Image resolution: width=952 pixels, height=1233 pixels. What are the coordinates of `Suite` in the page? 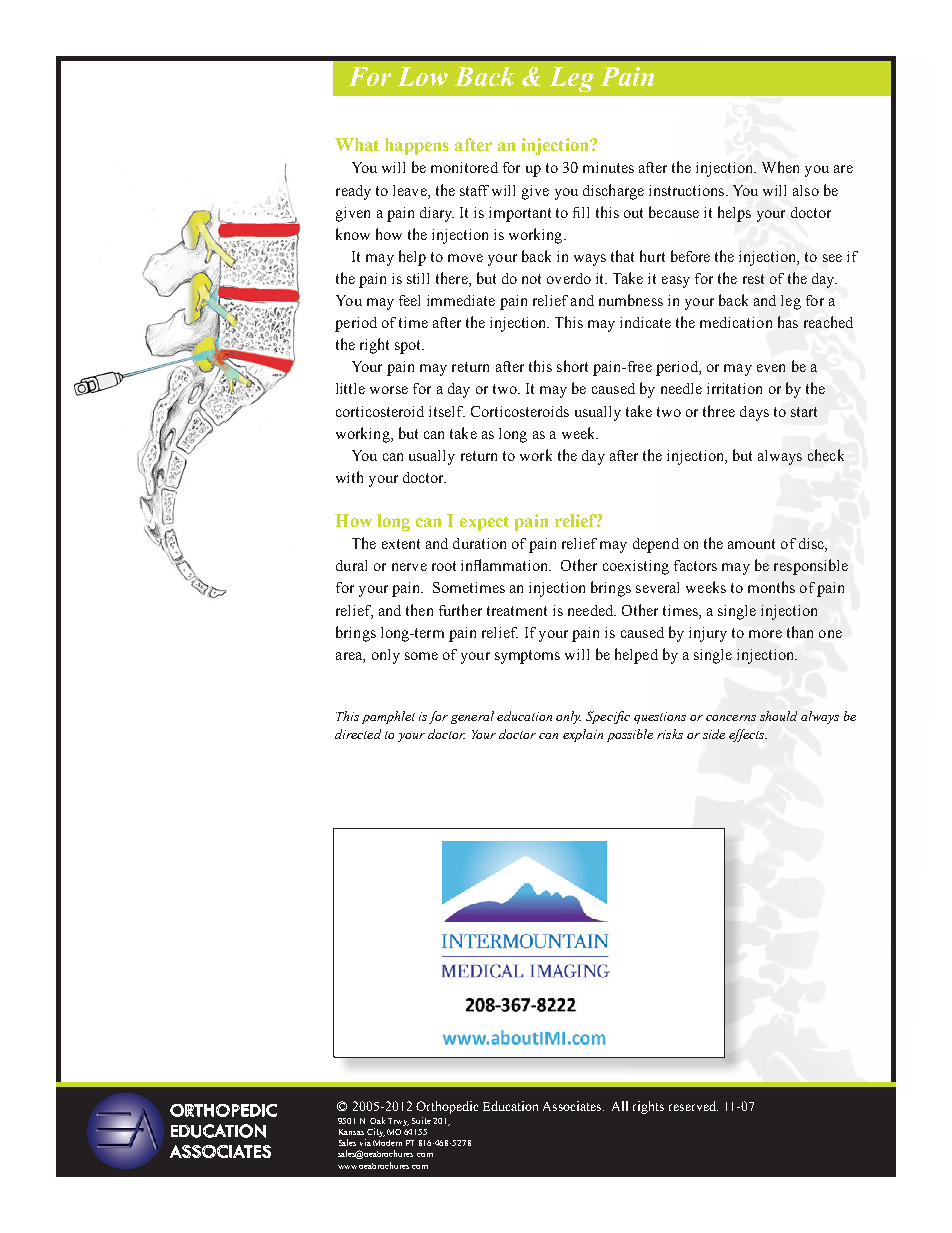 It's located at (421, 1120).
